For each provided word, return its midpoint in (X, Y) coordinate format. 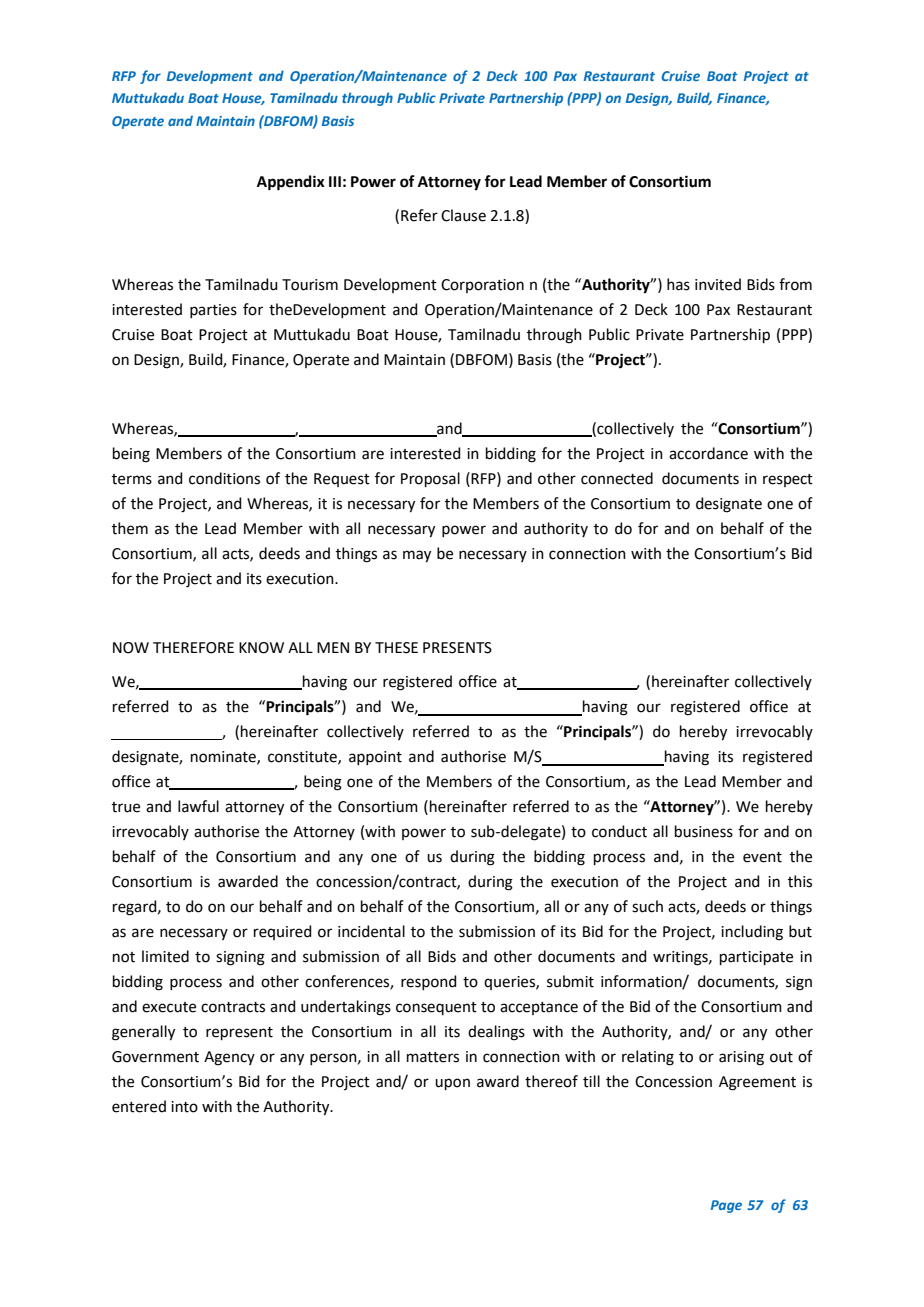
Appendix (291, 183)
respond (429, 982)
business (704, 831)
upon (452, 1084)
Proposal (430, 479)
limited (165, 956)
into (184, 1107)
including (752, 933)
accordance (708, 453)
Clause (463, 215)
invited (718, 284)
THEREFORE (193, 648)
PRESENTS (457, 648)
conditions (224, 478)
